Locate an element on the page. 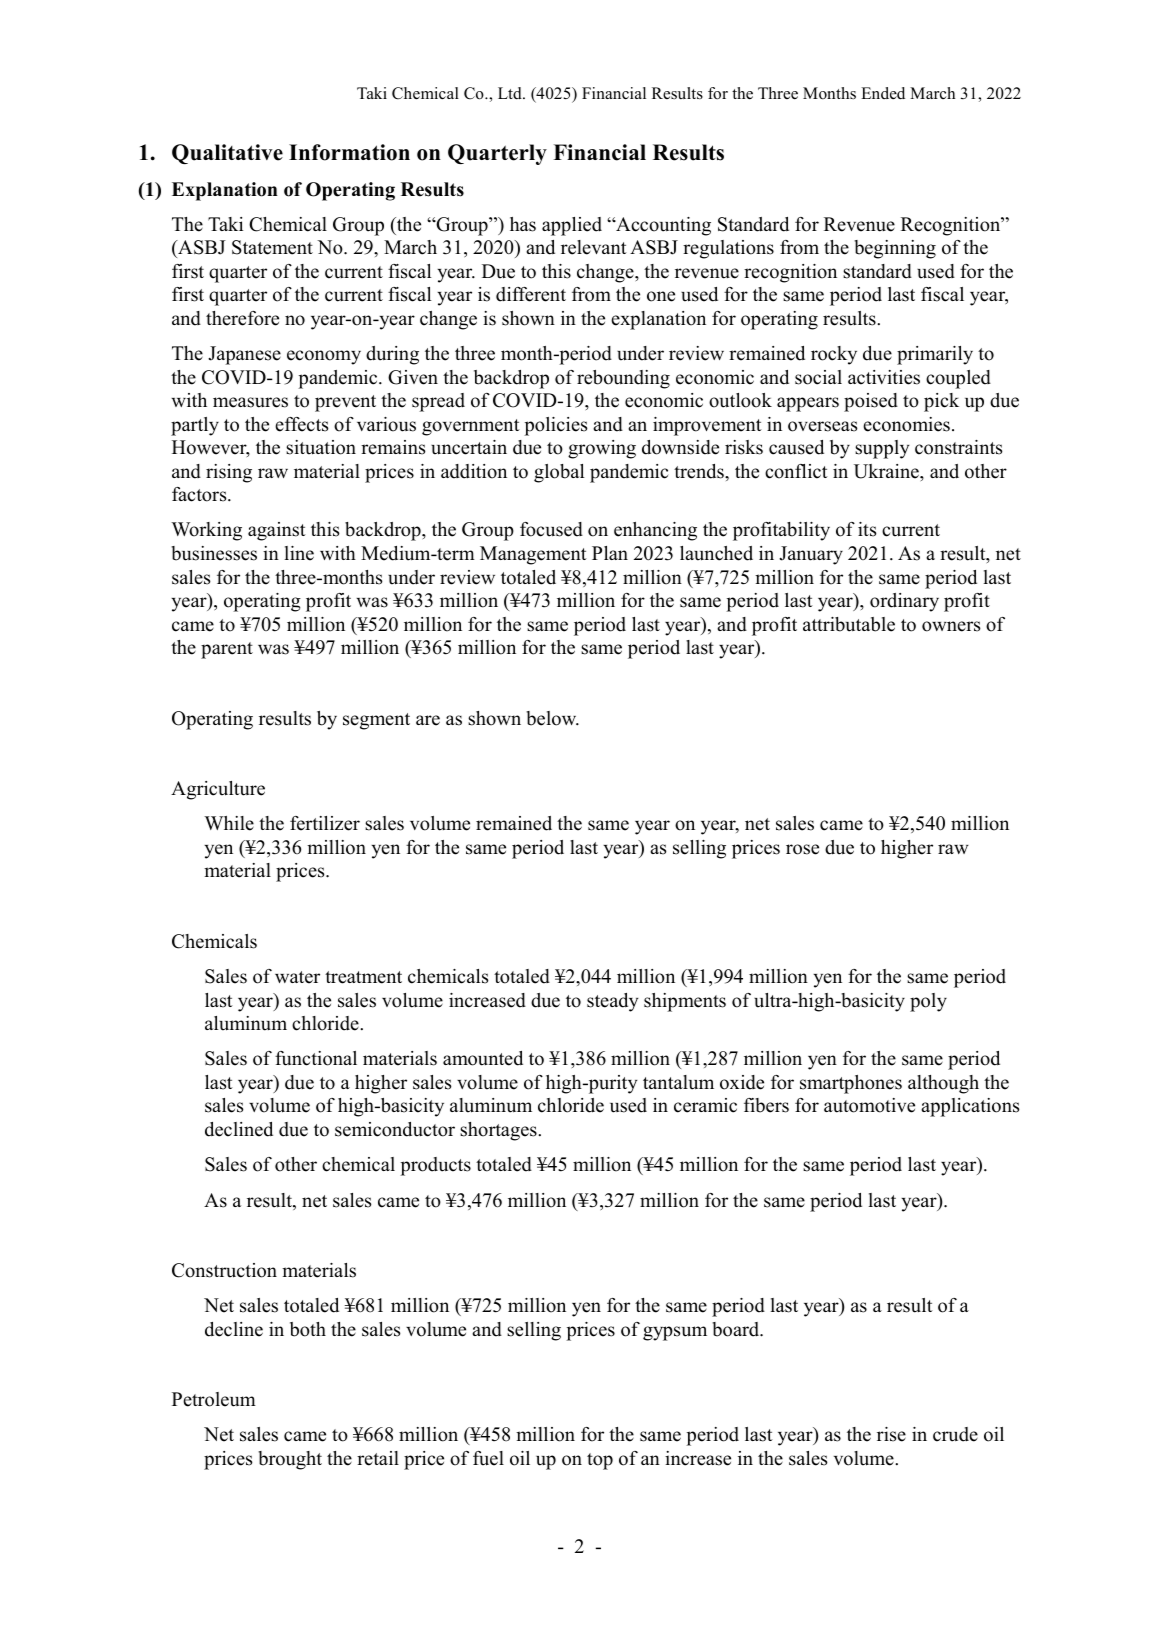 This image has height=1641, width=1159. its is located at coordinates (867, 529).
